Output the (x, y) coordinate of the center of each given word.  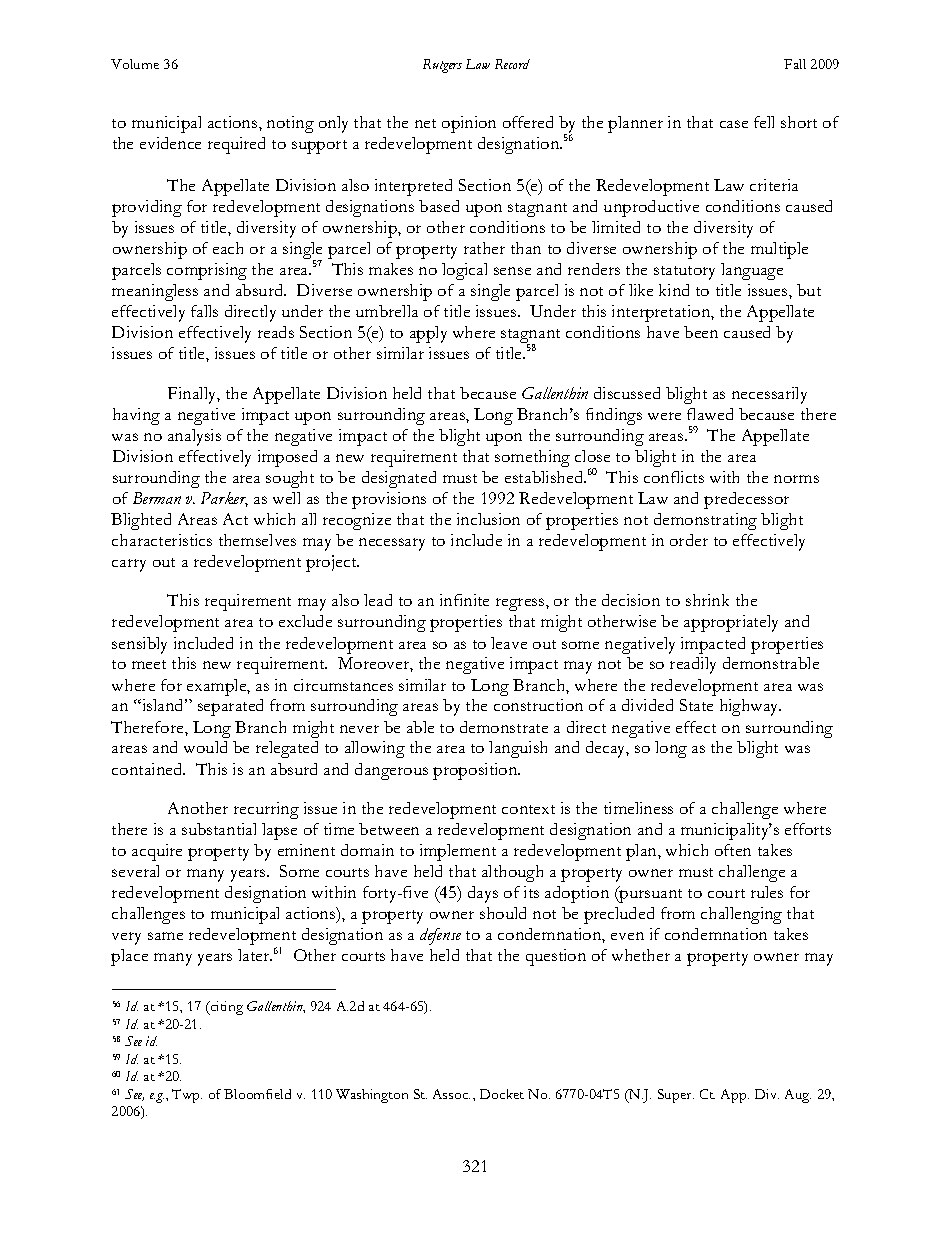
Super (676, 1096)
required (236, 145)
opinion (469, 124)
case (734, 124)
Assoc (451, 1094)
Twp (187, 1096)
